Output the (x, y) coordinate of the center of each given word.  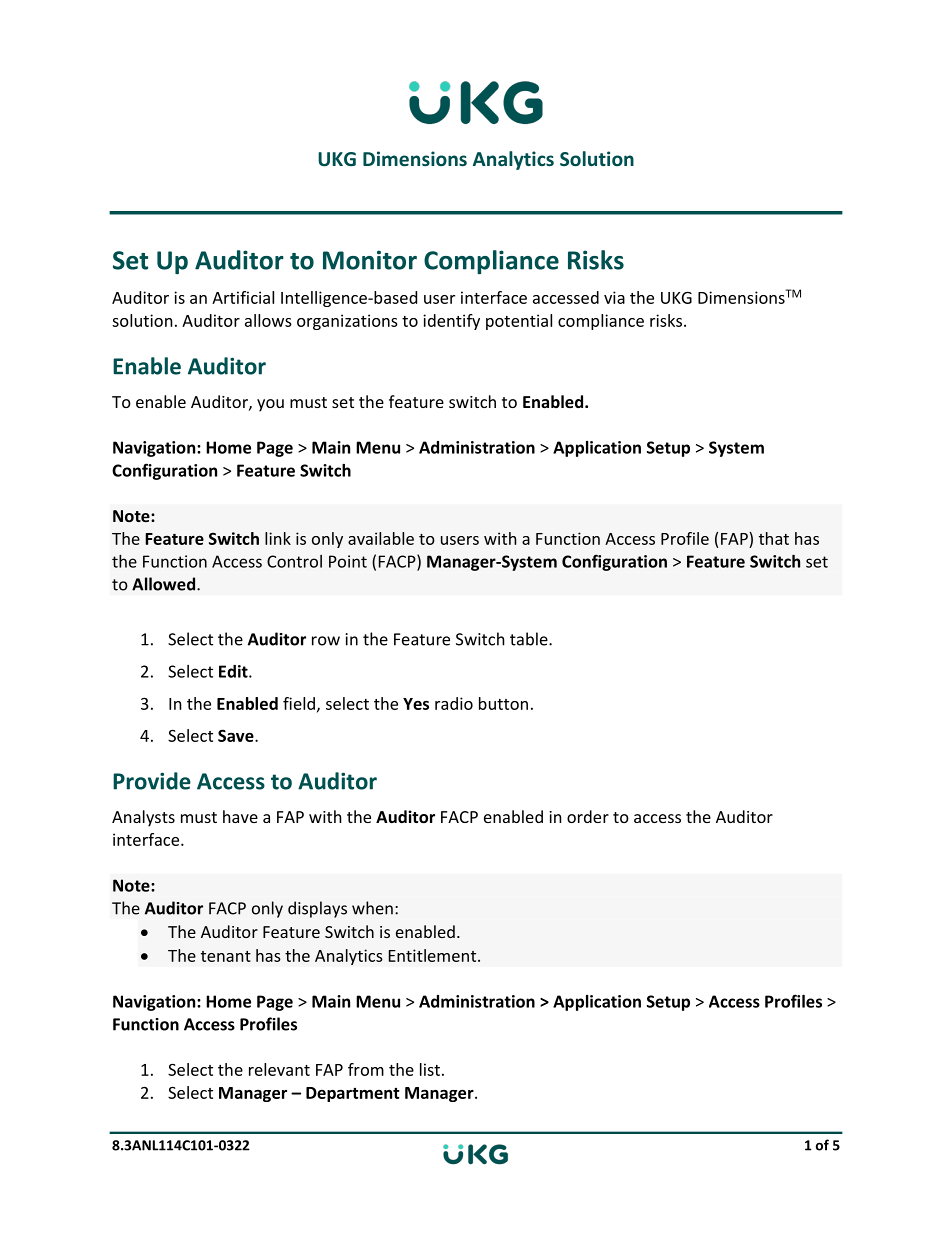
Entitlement (434, 955)
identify (451, 322)
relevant (279, 1069)
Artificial (243, 297)
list (430, 1069)
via (614, 297)
